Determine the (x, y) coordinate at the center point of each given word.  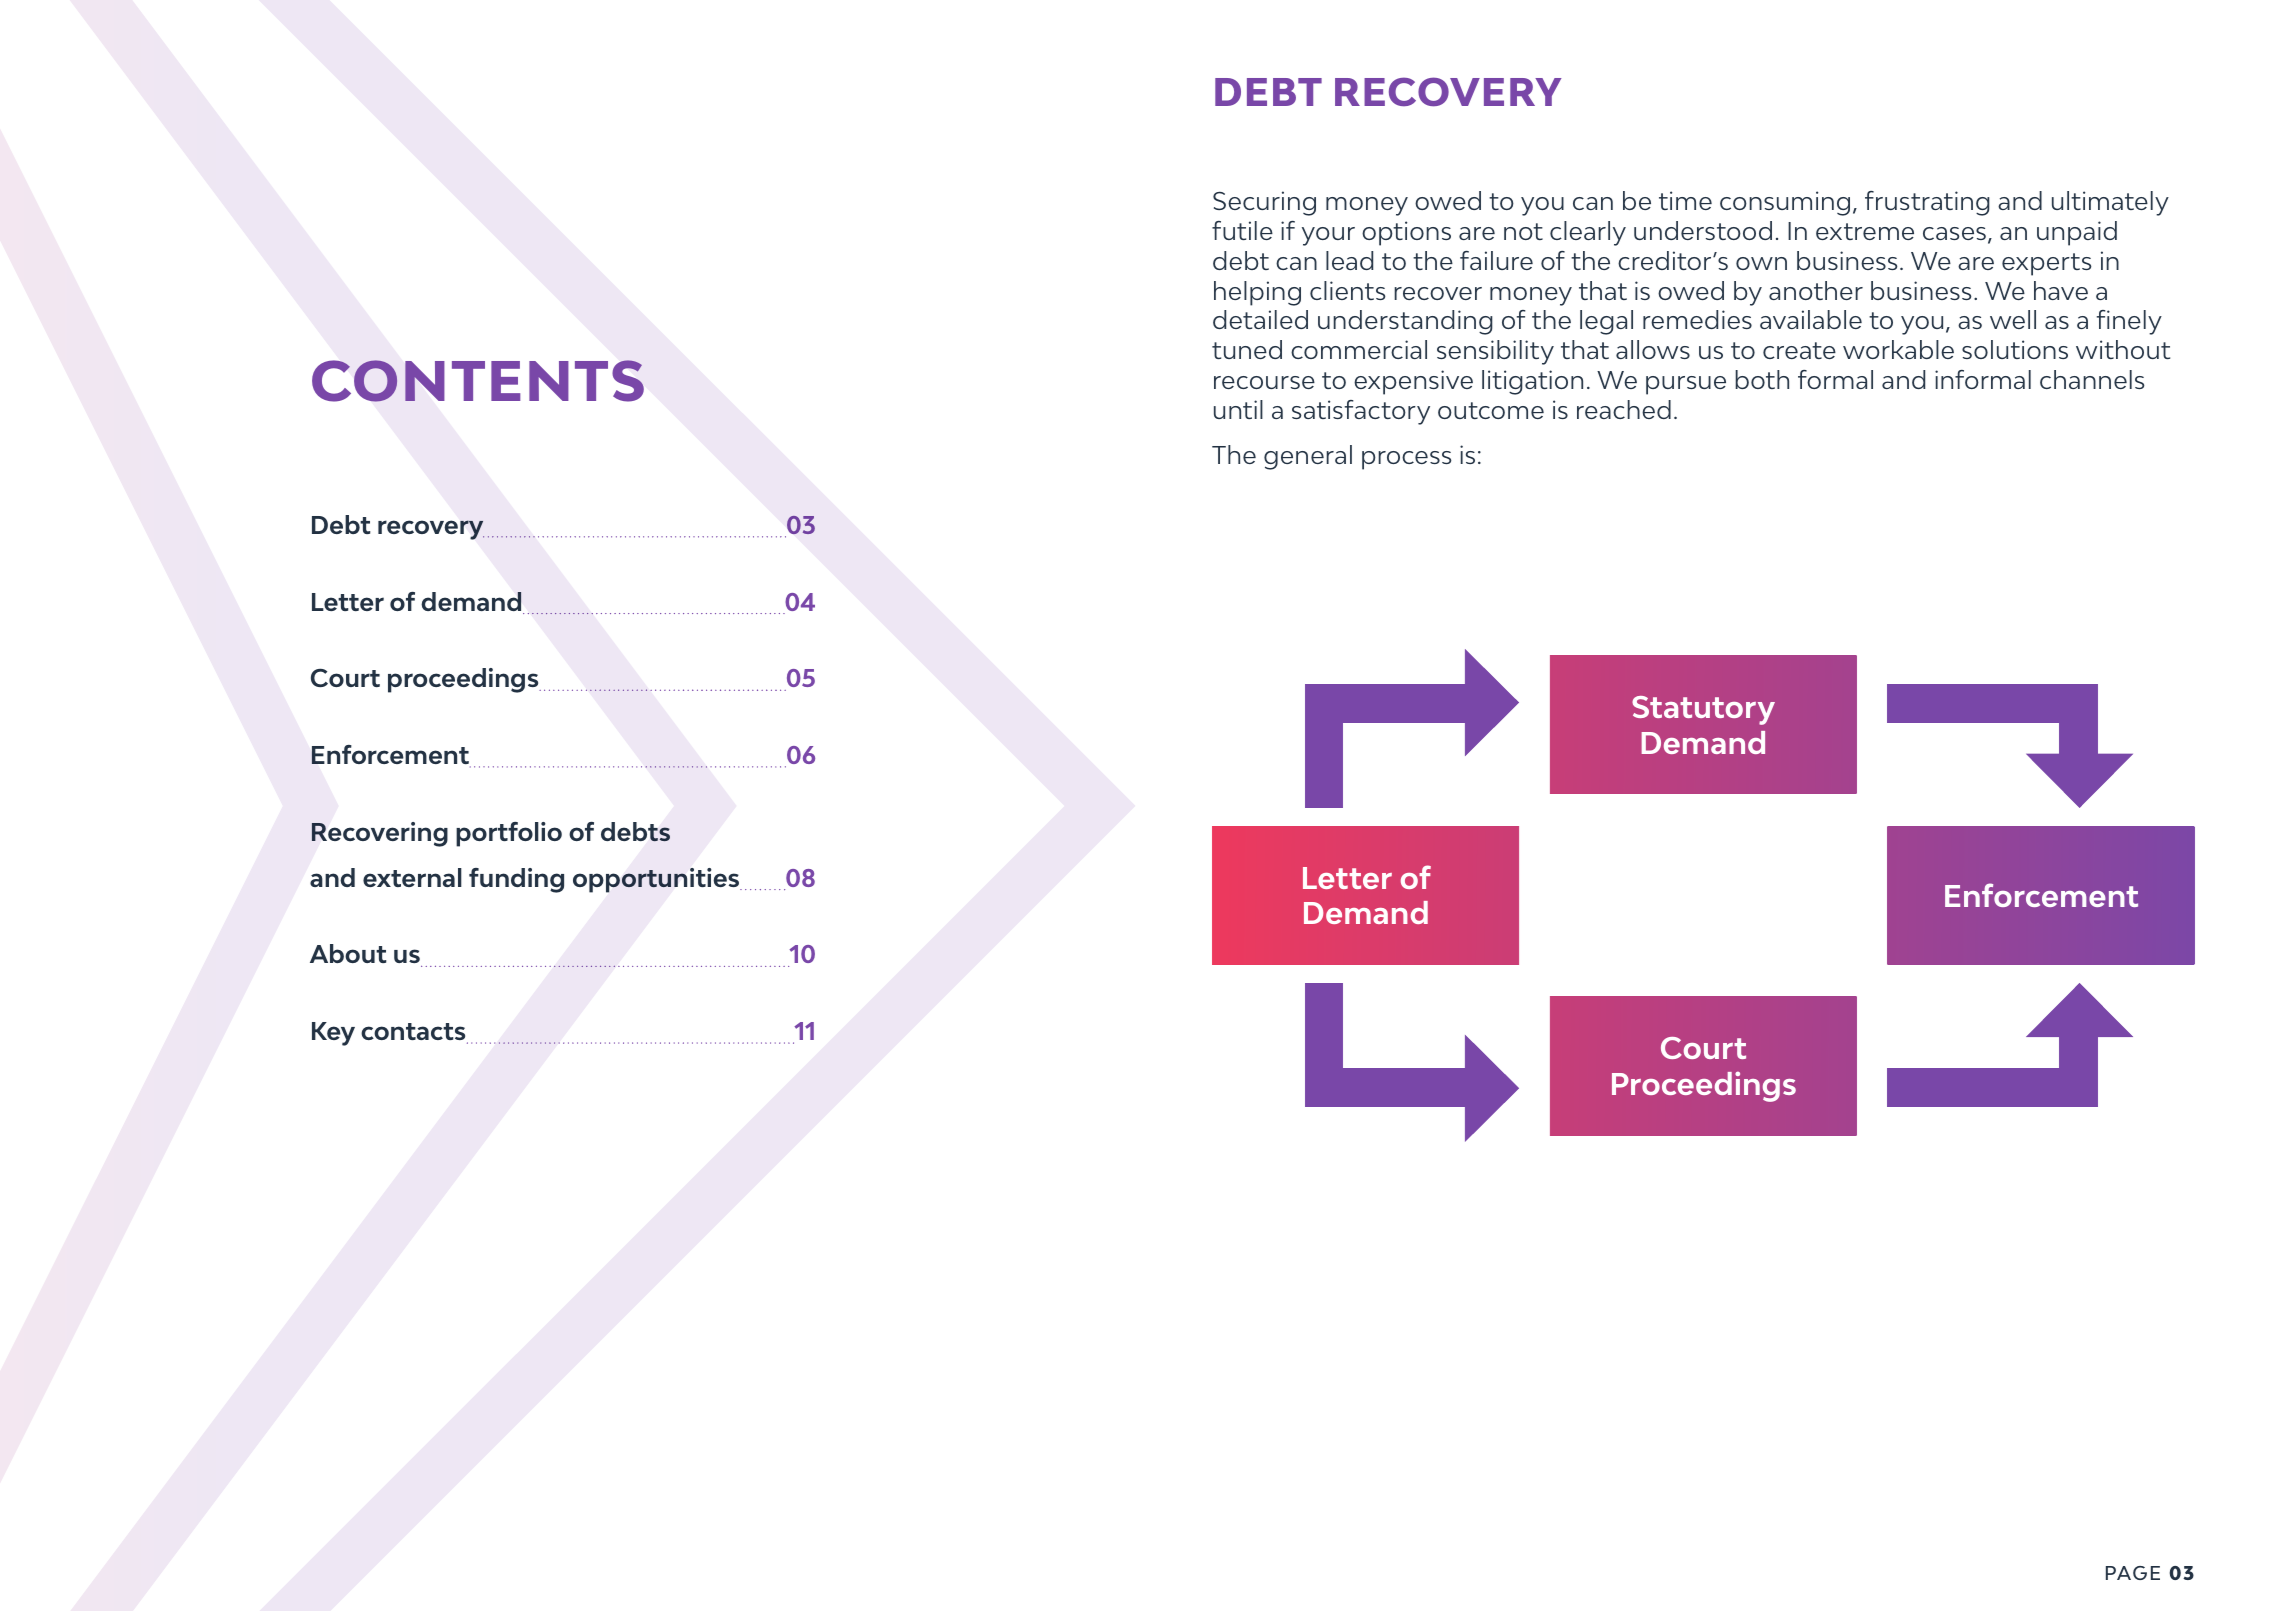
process (1407, 460)
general (1308, 457)
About (348, 953)
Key (333, 1034)
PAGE (2133, 1573)
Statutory (1703, 710)
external (412, 877)
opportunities (657, 880)
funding (516, 880)
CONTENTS (478, 381)
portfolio (509, 834)
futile (1242, 230)
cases (1954, 233)
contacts (414, 1033)
